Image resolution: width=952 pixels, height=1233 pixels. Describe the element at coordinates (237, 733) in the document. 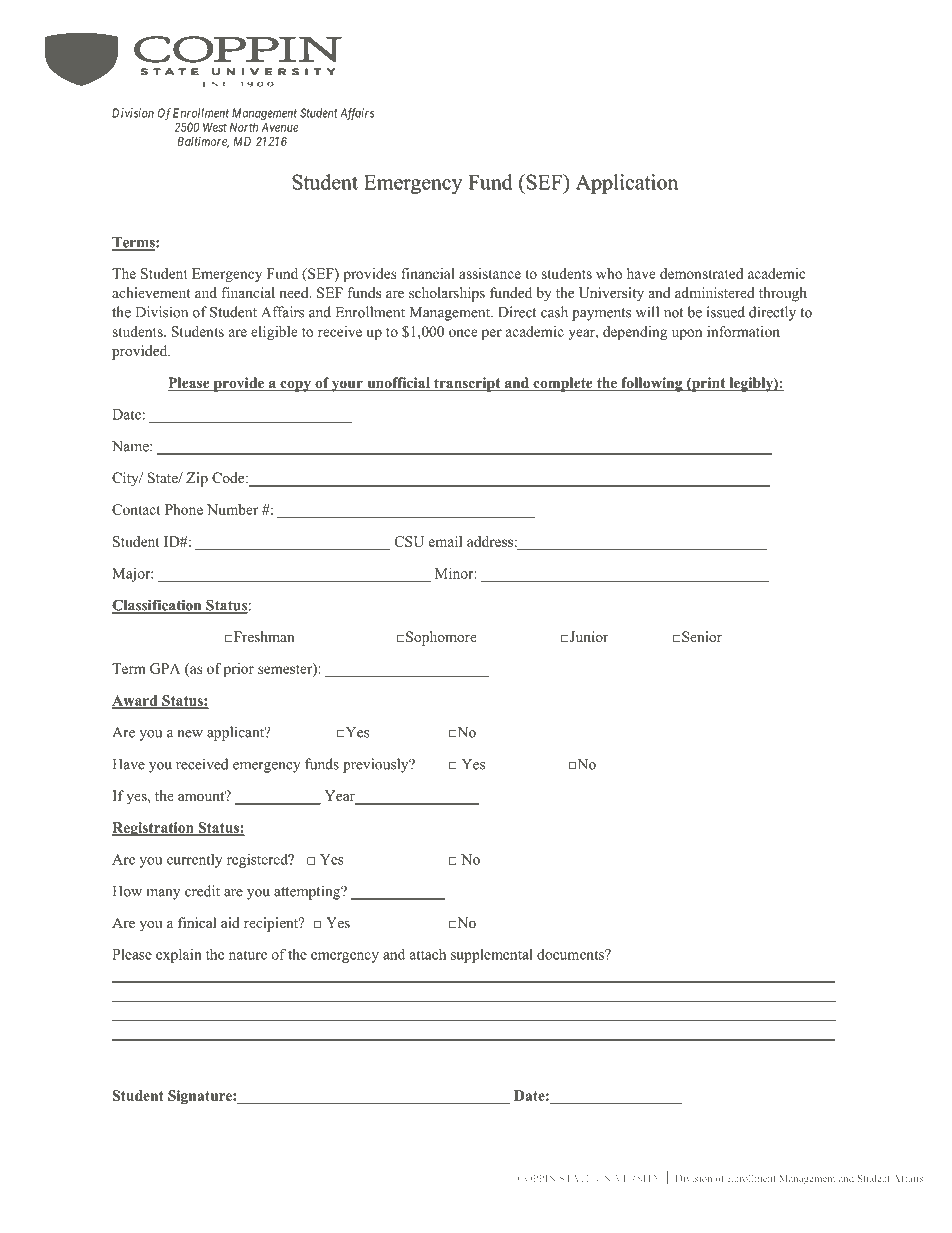

I see `applicant` at that location.
